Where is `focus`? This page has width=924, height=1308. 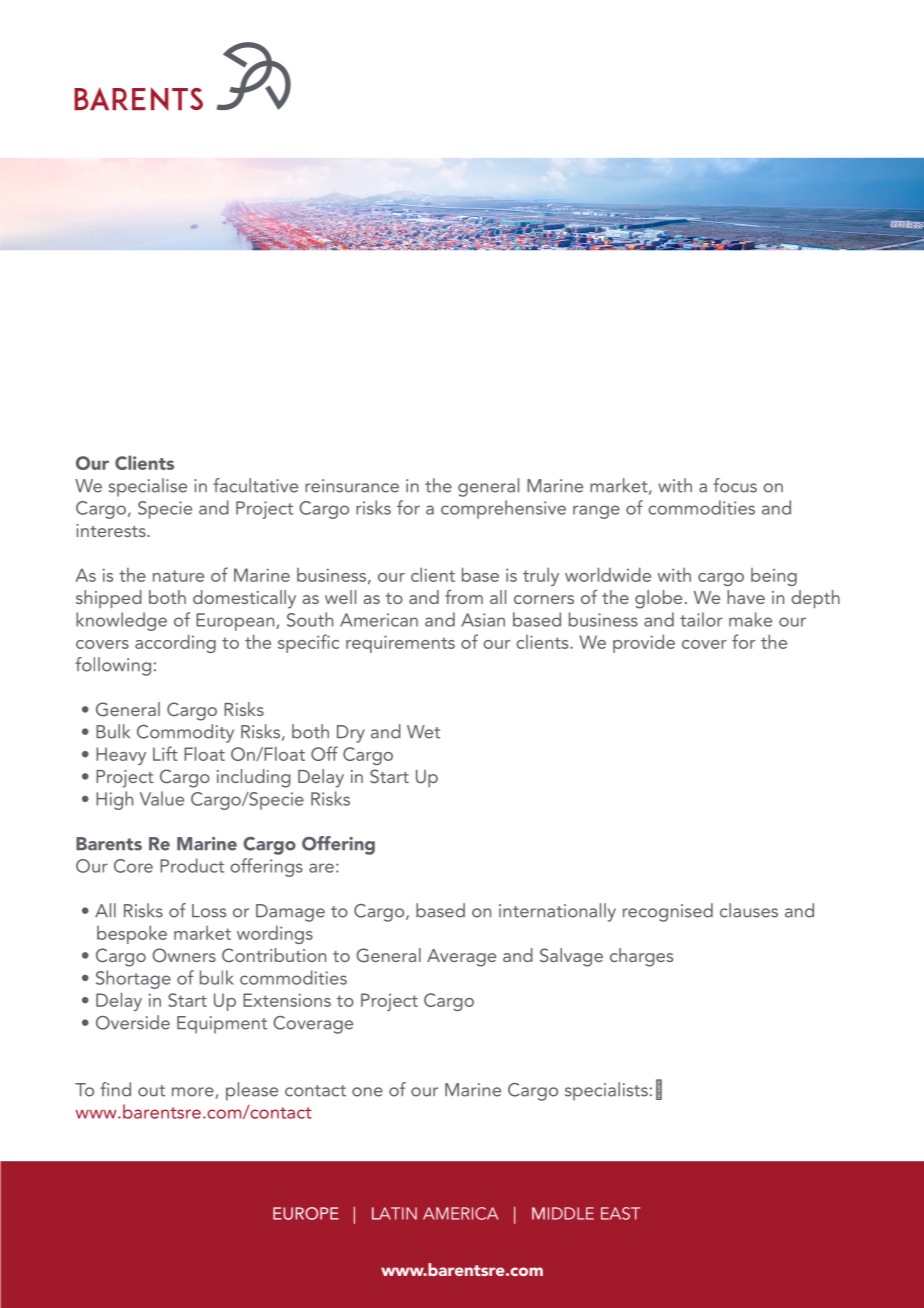 focus is located at coordinates (735, 485).
